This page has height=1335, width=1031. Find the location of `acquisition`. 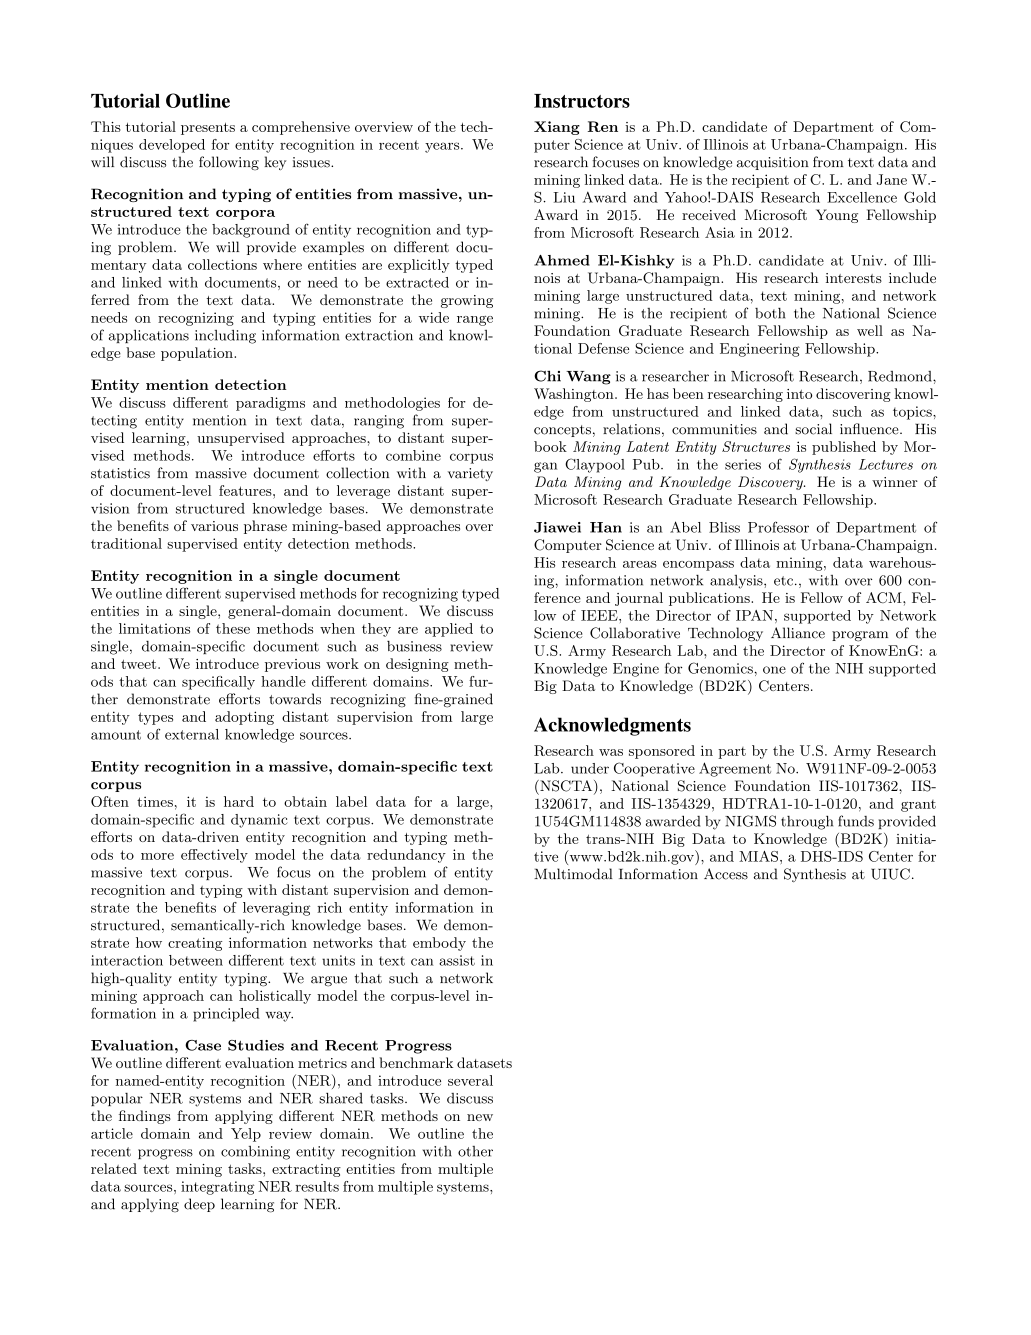

acquisition is located at coordinates (773, 163).
